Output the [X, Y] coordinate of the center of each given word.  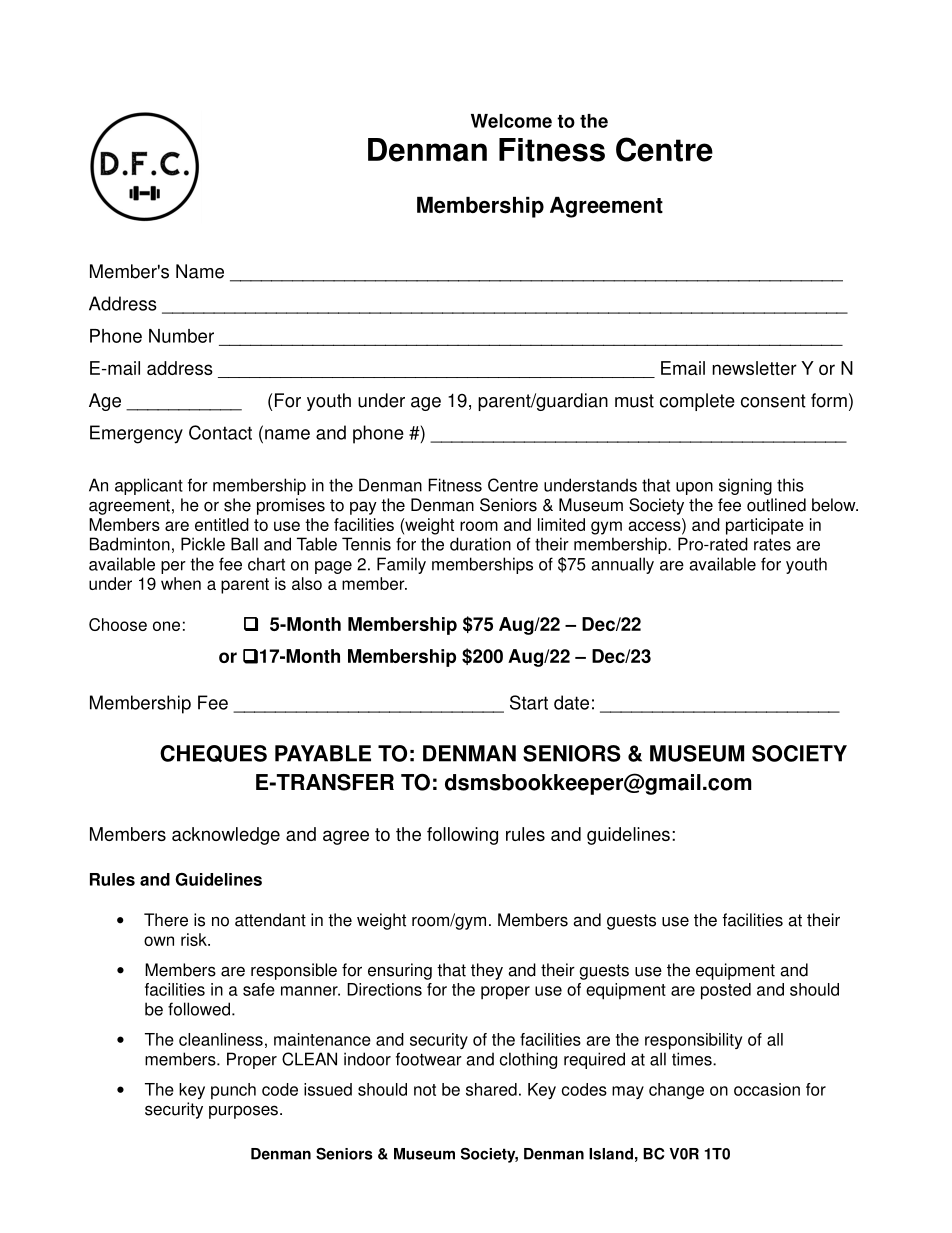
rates [772, 544]
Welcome [511, 121]
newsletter [754, 368]
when [181, 583]
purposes [243, 1112]
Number [181, 336]
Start [529, 702]
